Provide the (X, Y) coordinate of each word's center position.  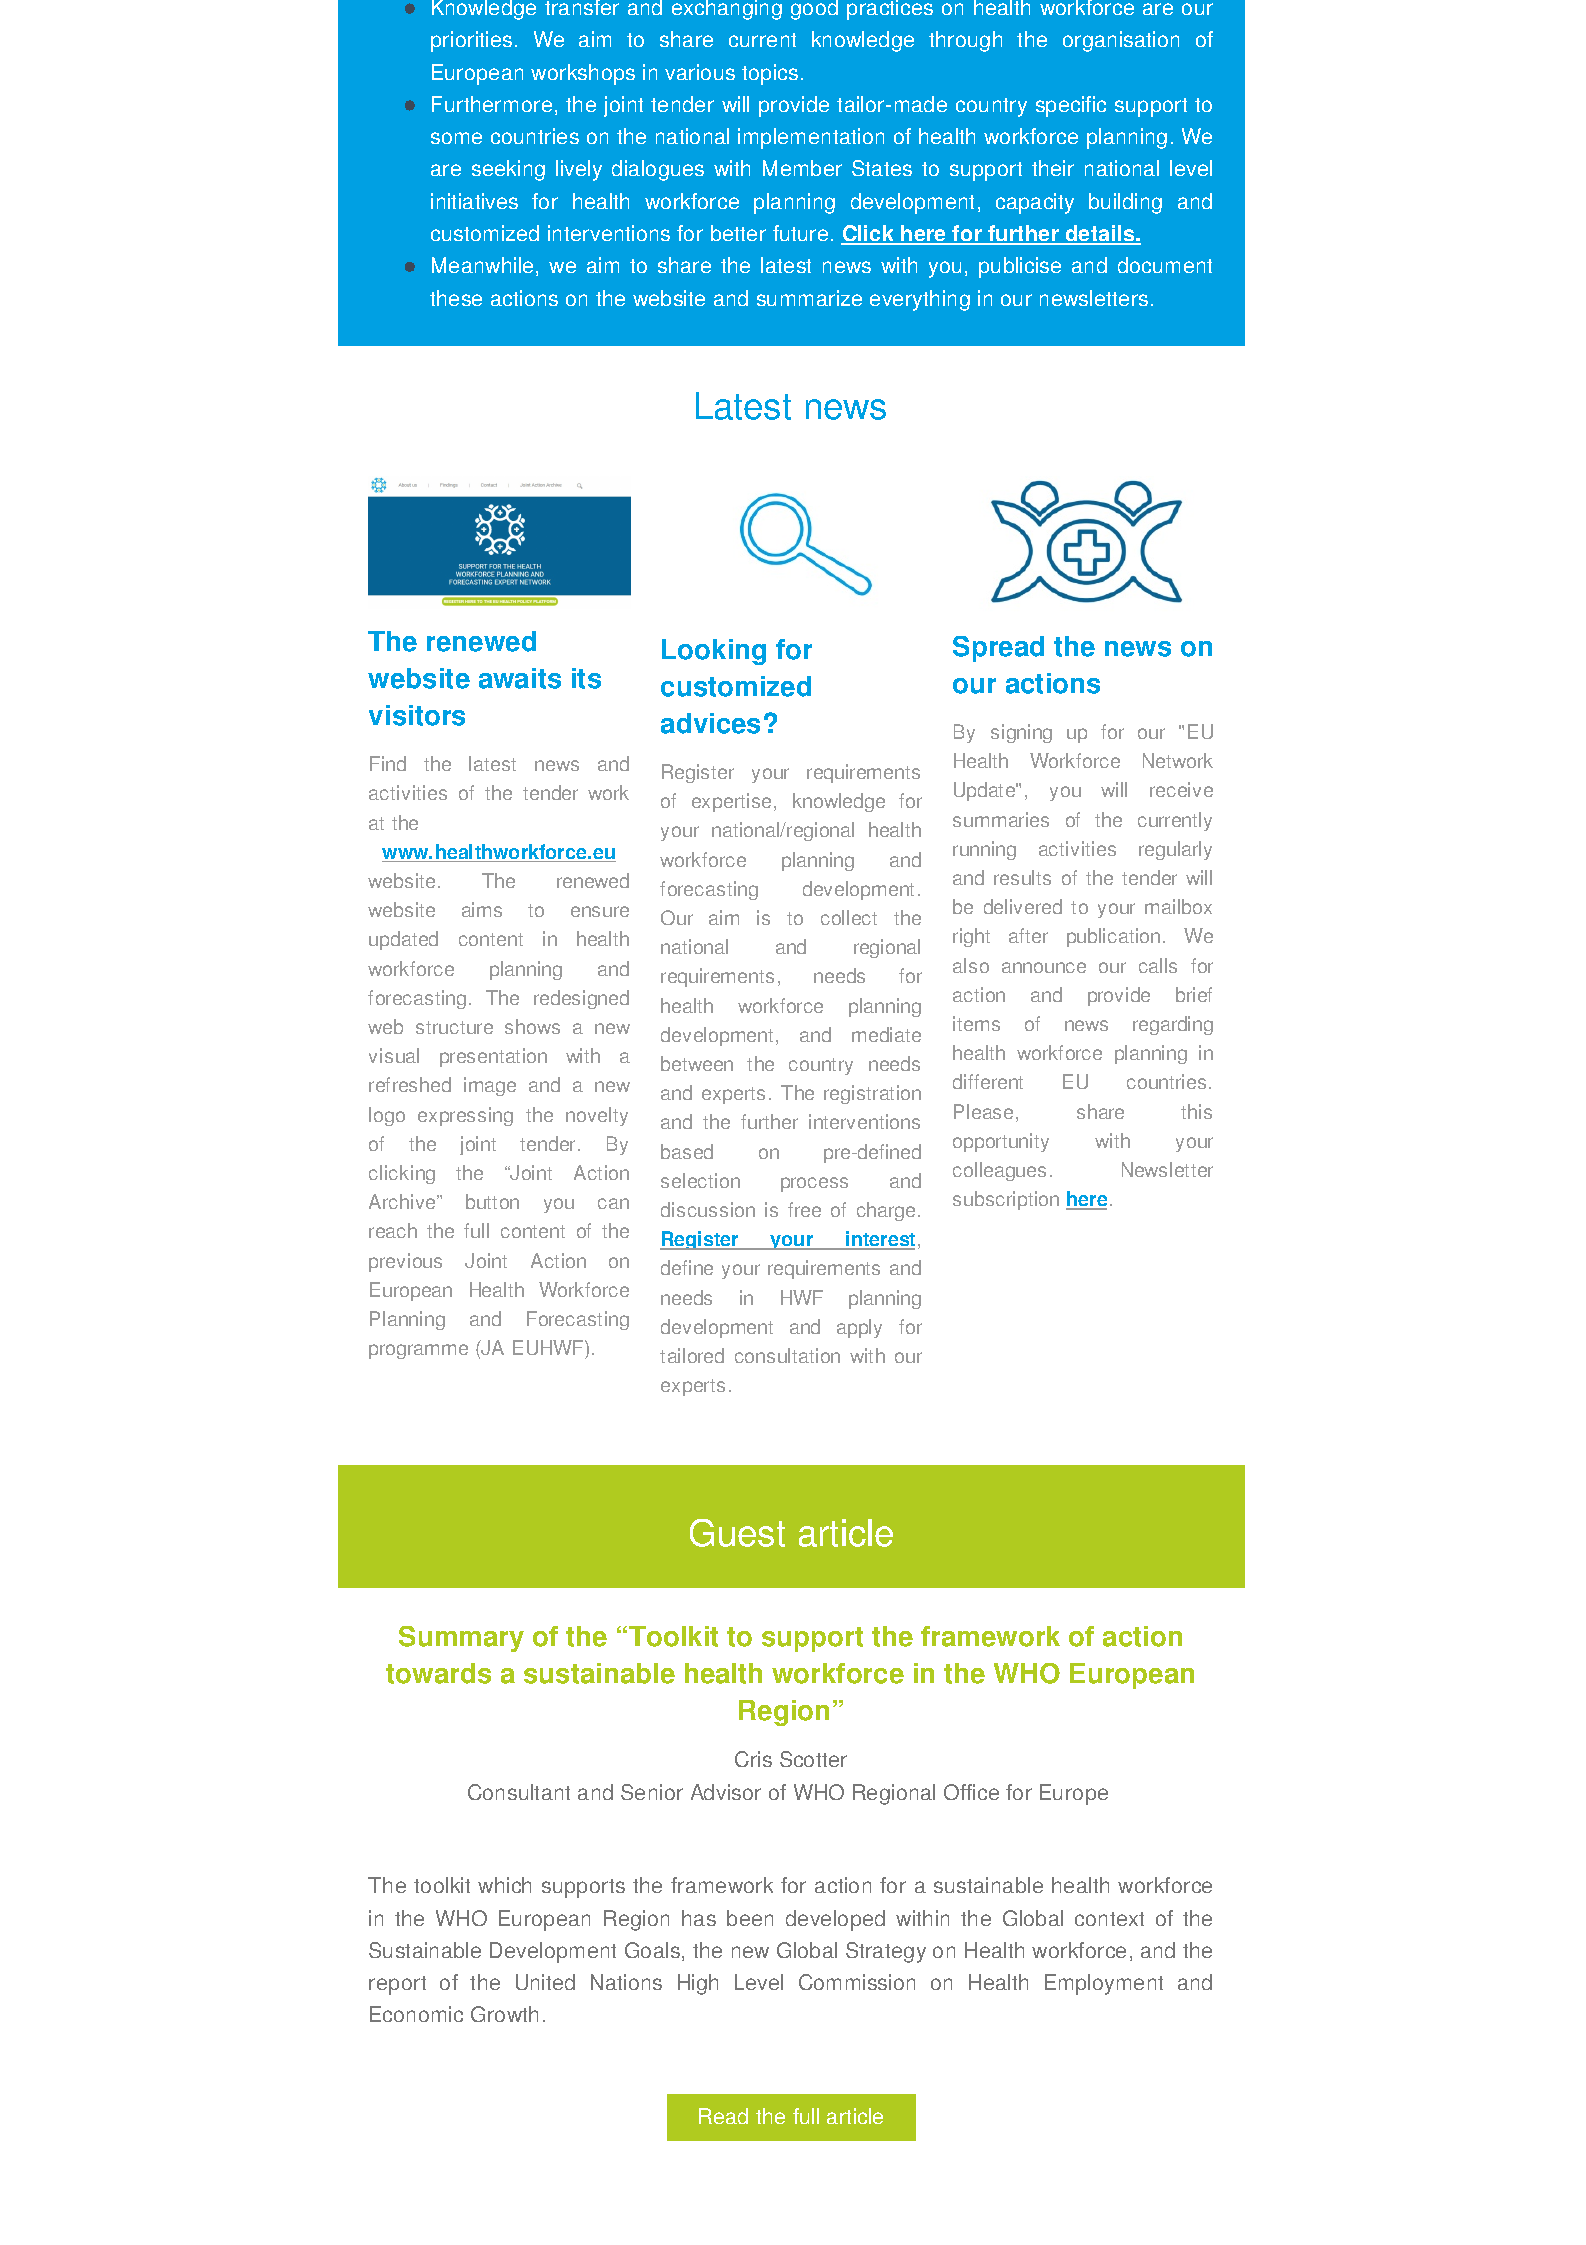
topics (770, 74)
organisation (1121, 41)
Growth (504, 2014)
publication (1113, 937)
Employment (1104, 1984)
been (750, 1918)
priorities (471, 41)
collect (849, 917)
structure (454, 1027)
